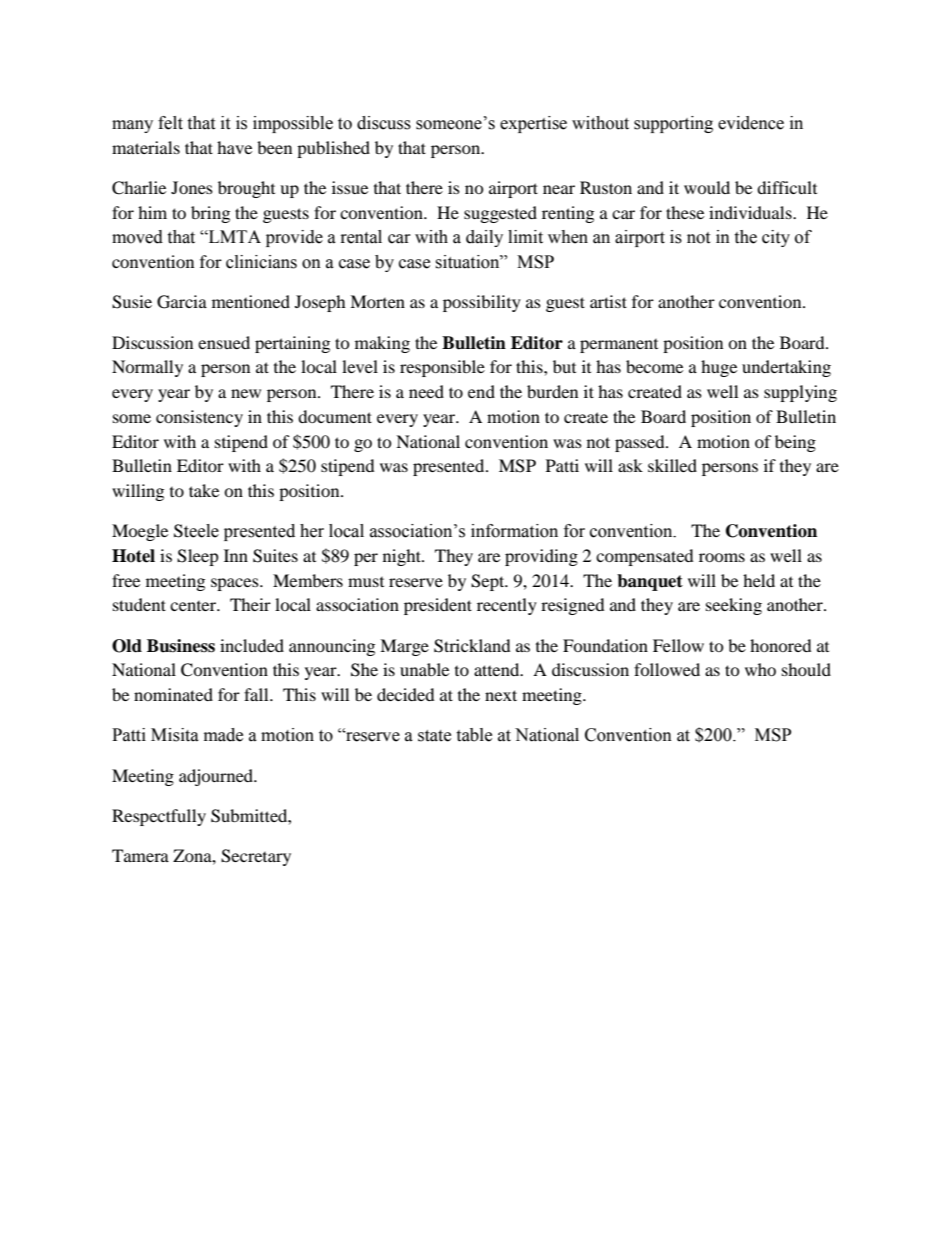 This screenshot has height=1233, width=952. Describe the element at coordinates (514, 531) in the screenshot. I see `information` at that location.
